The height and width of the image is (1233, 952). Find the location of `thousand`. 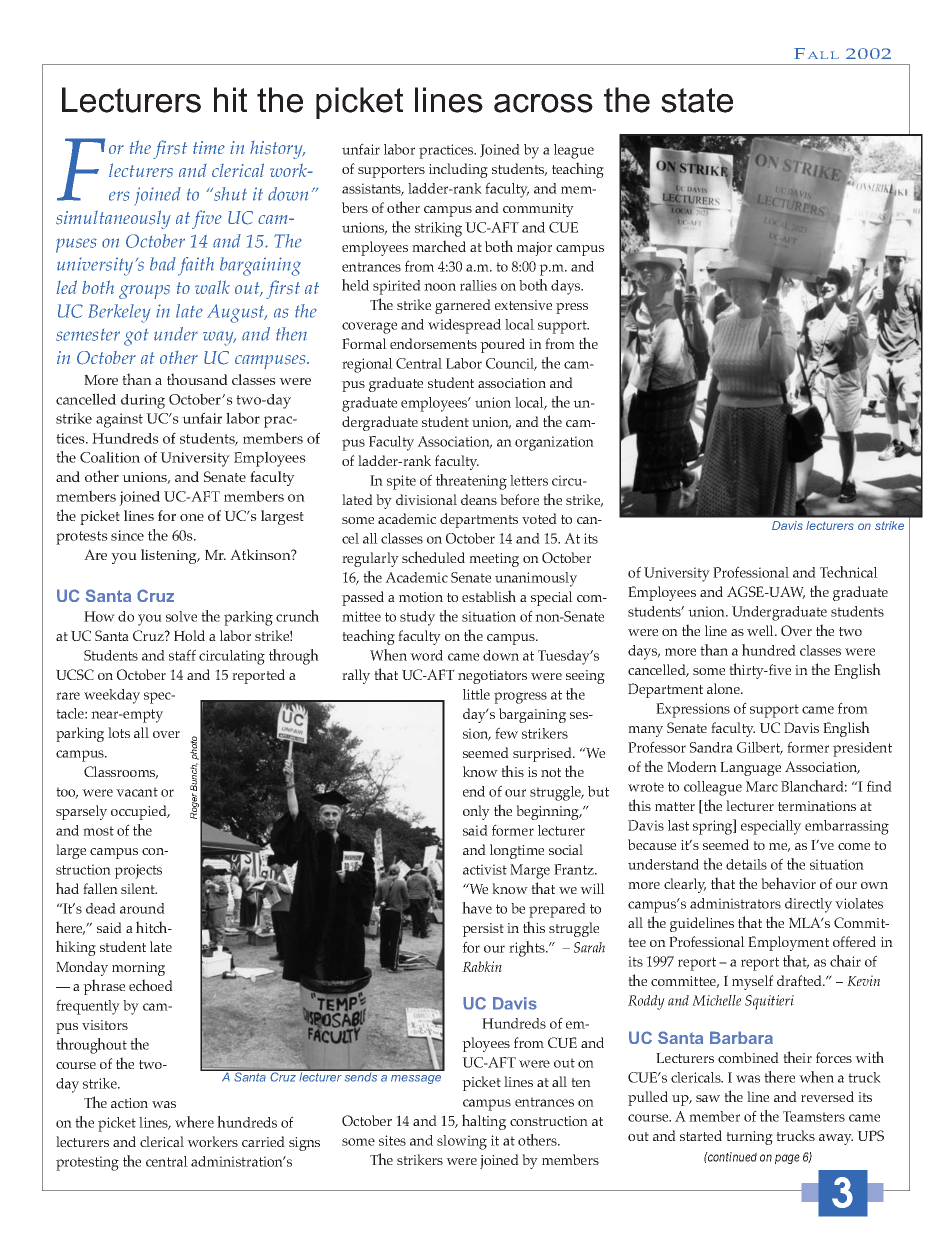

thousand is located at coordinates (197, 379).
